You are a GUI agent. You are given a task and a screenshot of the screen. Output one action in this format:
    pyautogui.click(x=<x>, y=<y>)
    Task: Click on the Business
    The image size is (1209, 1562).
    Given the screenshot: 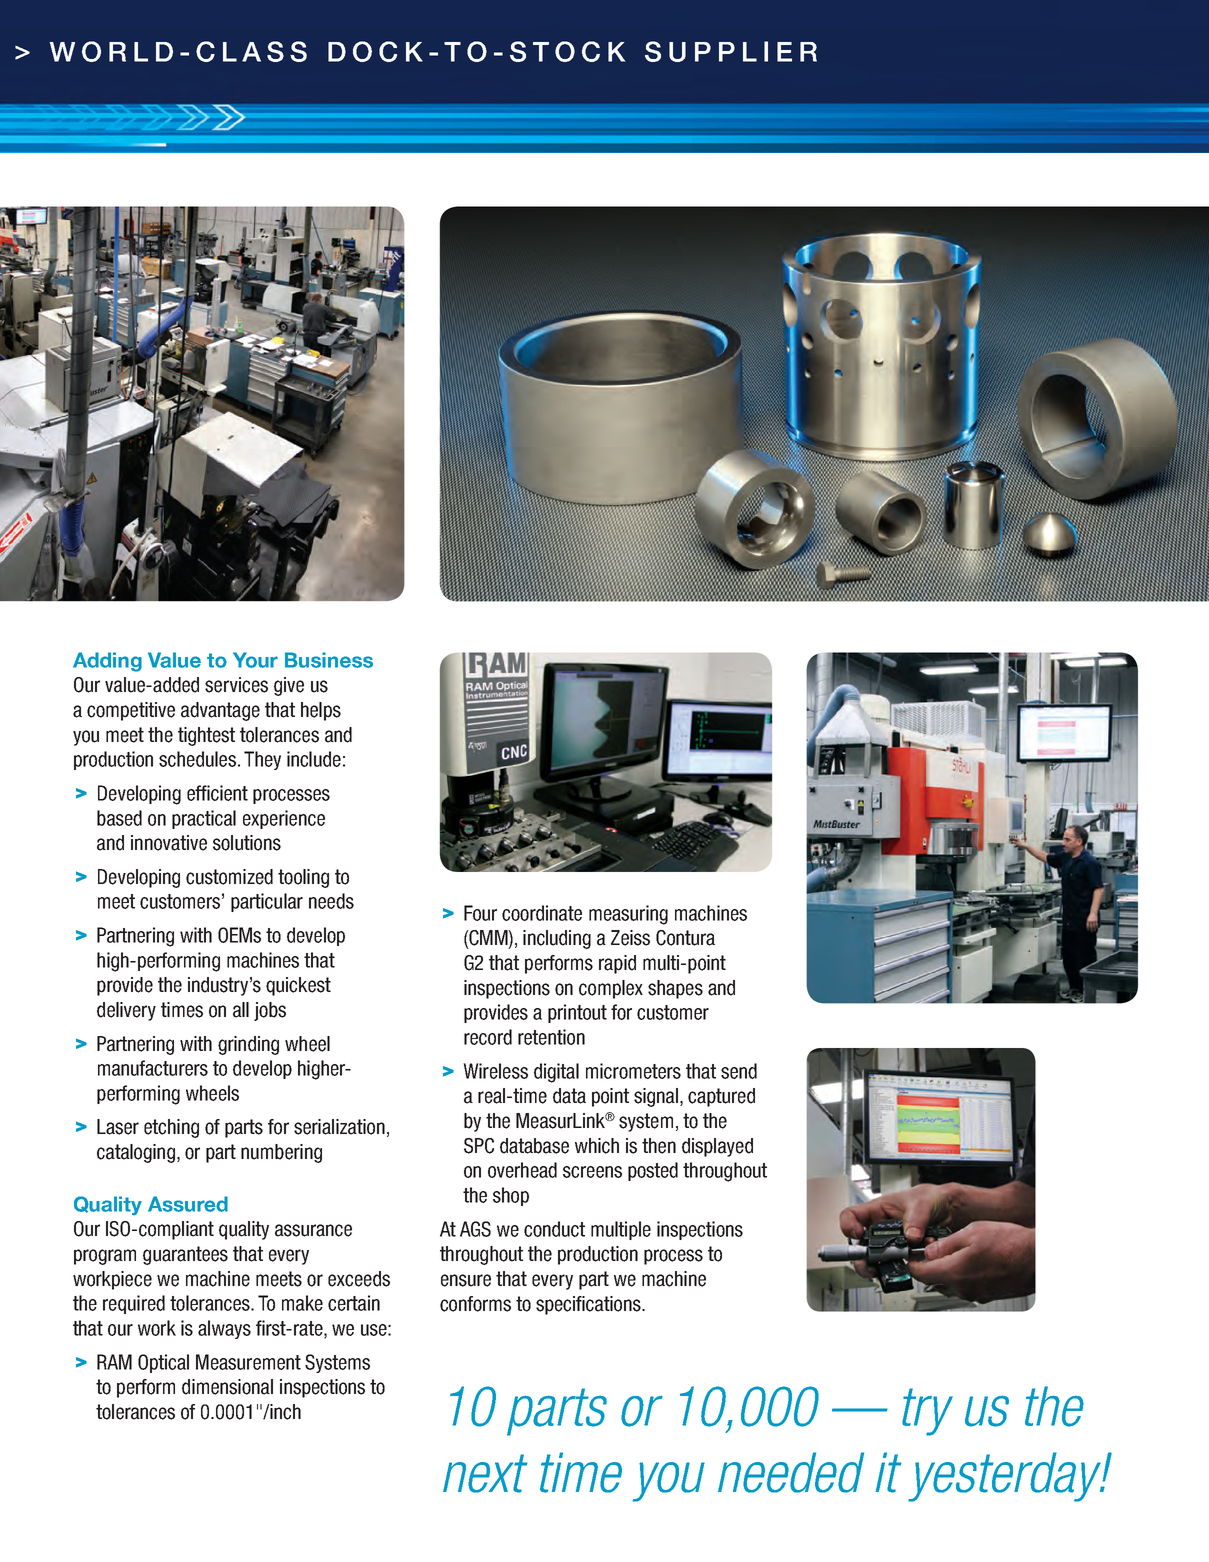 What is the action you would take?
    pyautogui.click(x=329, y=660)
